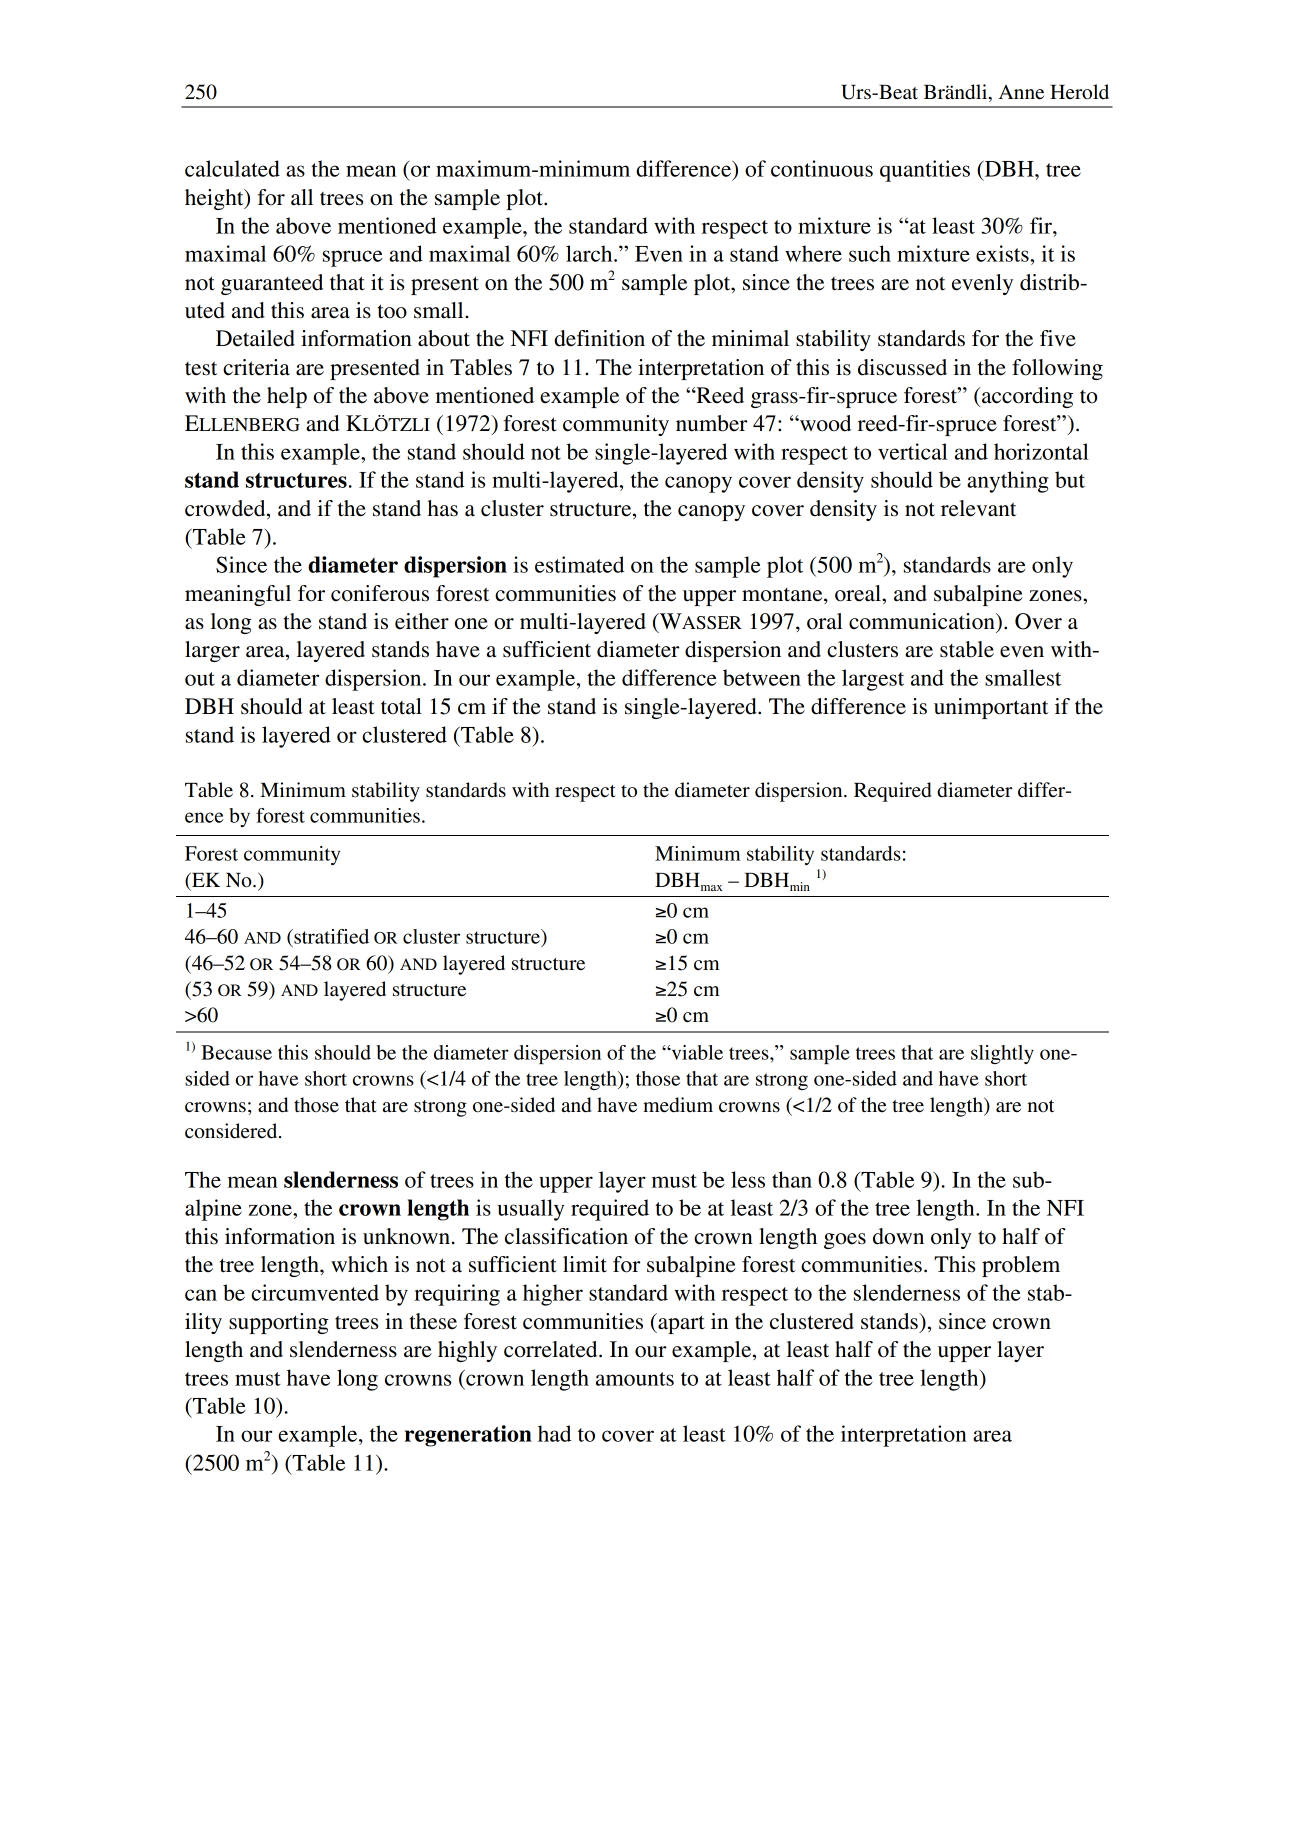 This image has height=1831, width=1294. Describe the element at coordinates (748, 1179) in the image. I see `less` at that location.
